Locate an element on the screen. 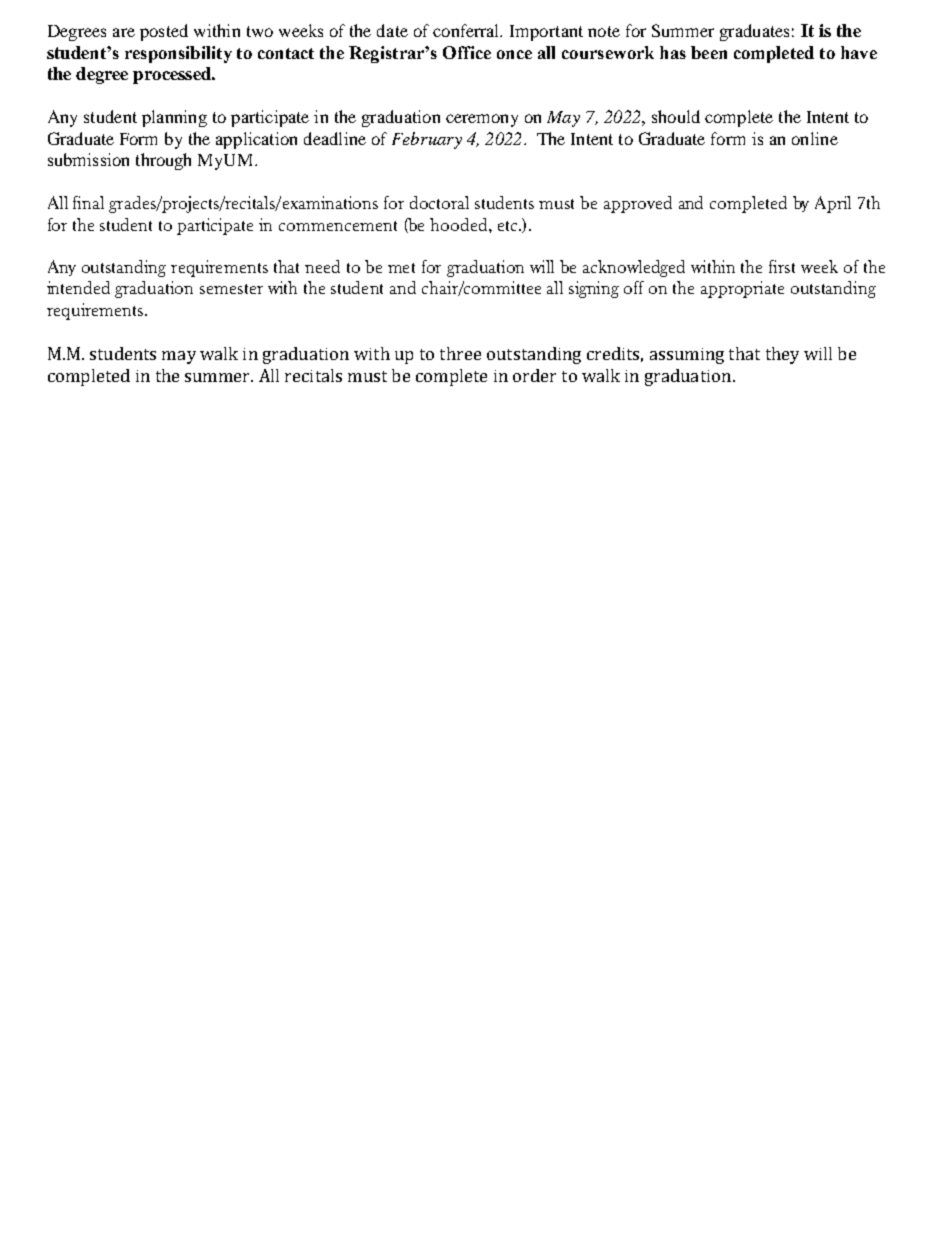 The image size is (952, 1233). semester is located at coordinates (231, 289).
